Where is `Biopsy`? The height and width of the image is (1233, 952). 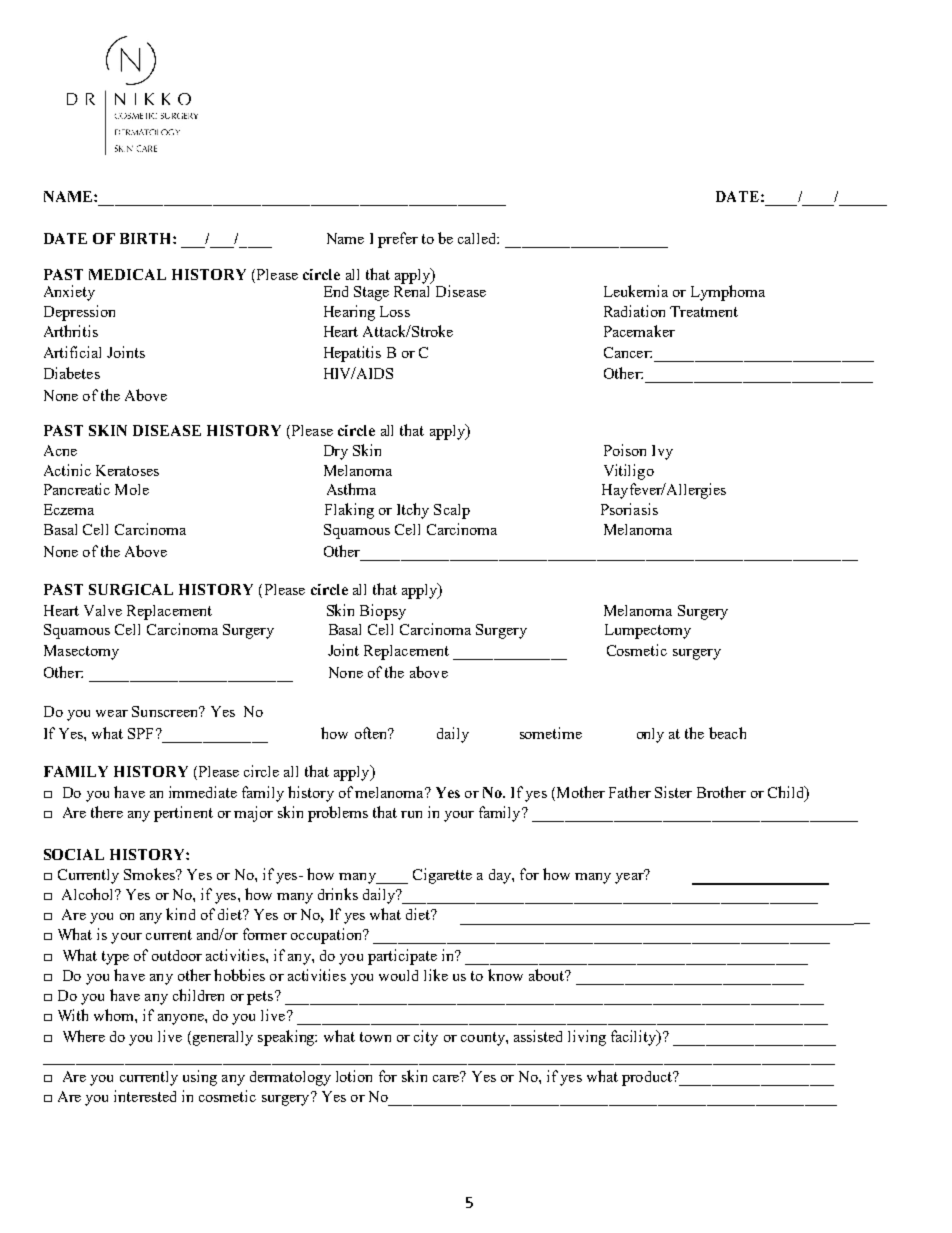 Biopsy is located at coordinates (383, 612).
